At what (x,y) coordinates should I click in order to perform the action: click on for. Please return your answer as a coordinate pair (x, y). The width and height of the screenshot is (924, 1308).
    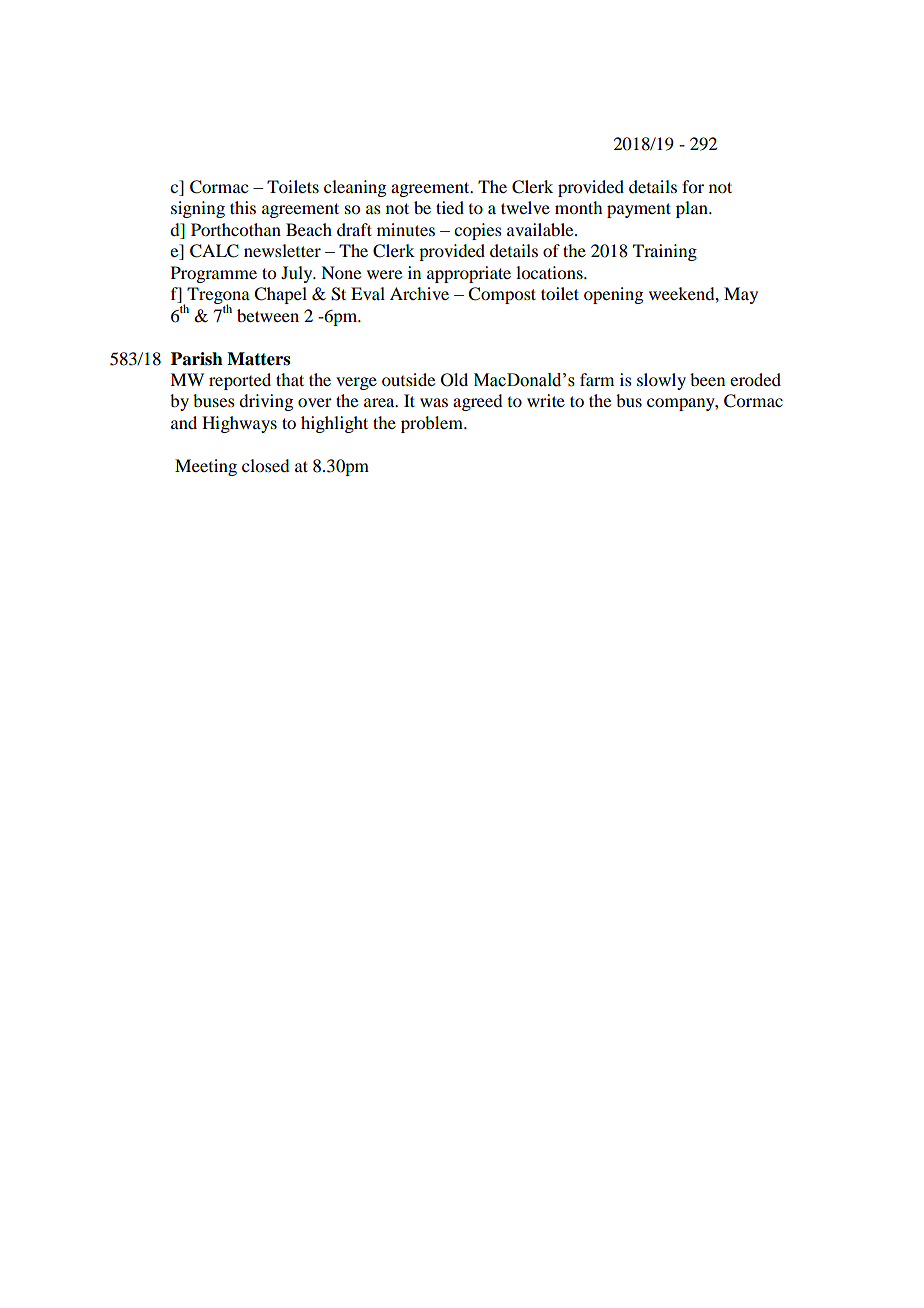
    Looking at the image, I should click on (693, 186).
